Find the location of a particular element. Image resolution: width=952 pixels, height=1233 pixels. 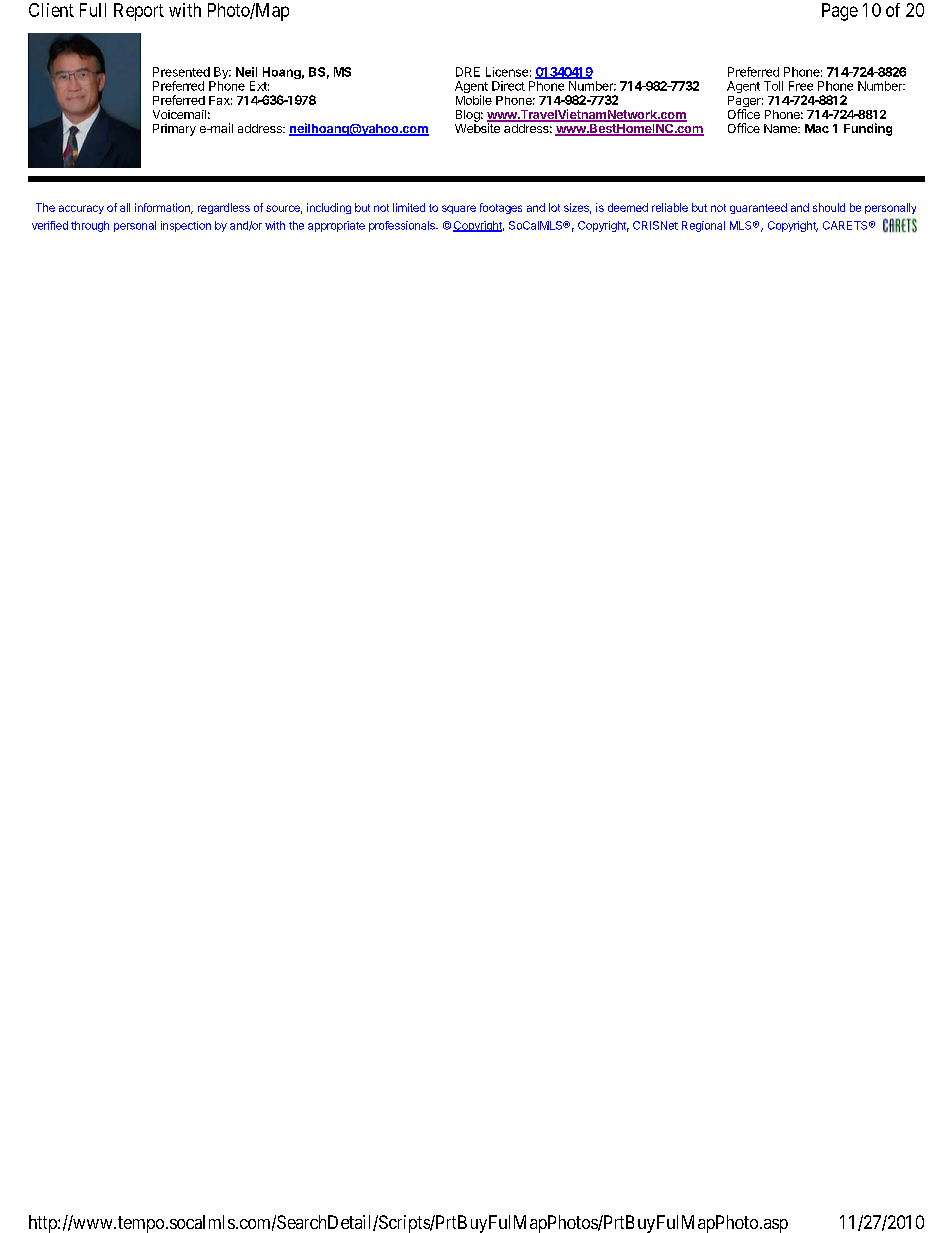

Free is located at coordinates (801, 86).
